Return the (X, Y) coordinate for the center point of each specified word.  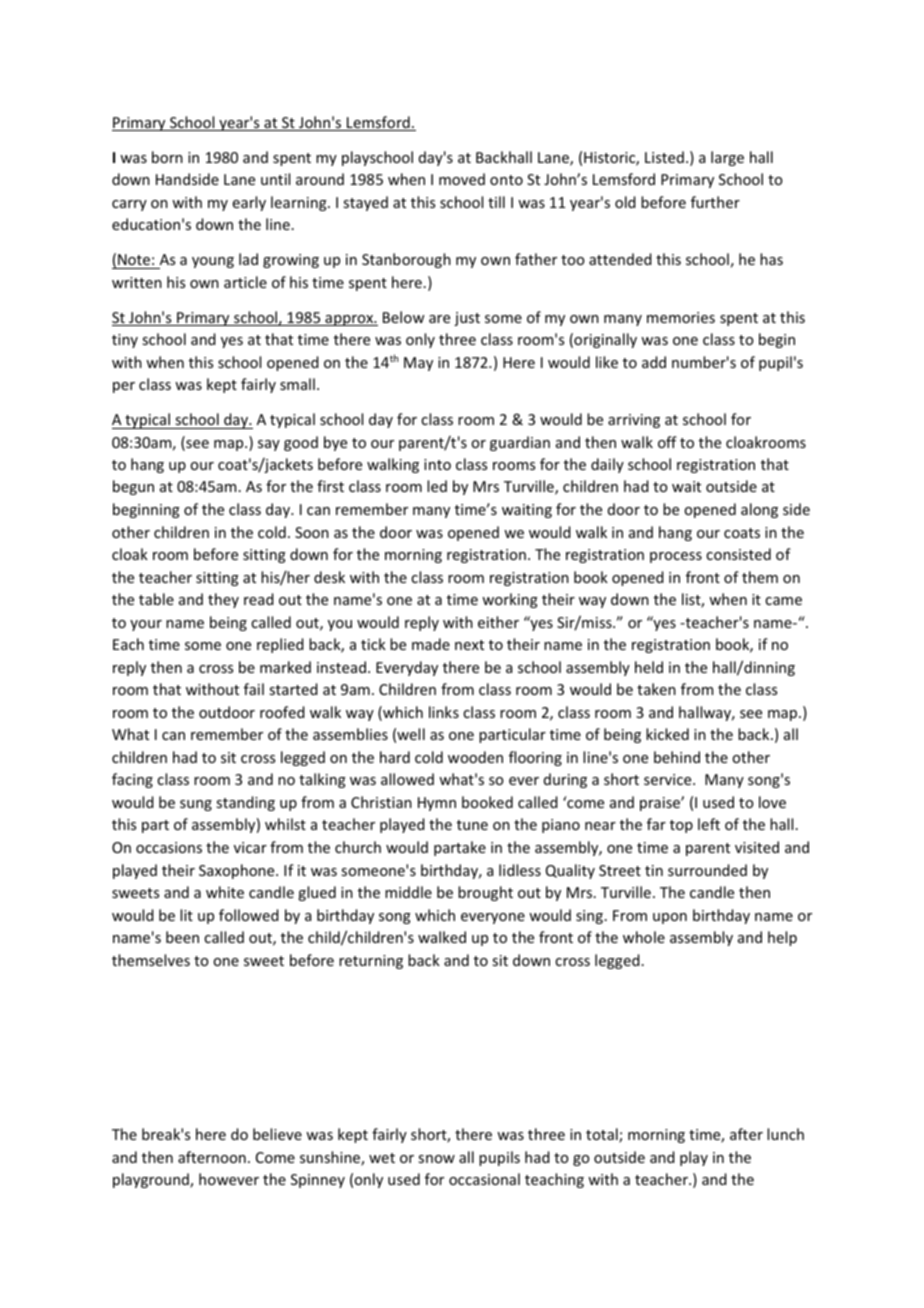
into (437, 464)
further (715, 202)
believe (277, 1134)
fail (254, 689)
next (469, 645)
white (225, 892)
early (249, 203)
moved (462, 179)
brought (485, 893)
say (269, 445)
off (667, 442)
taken (656, 689)
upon (670, 918)
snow (436, 1159)
